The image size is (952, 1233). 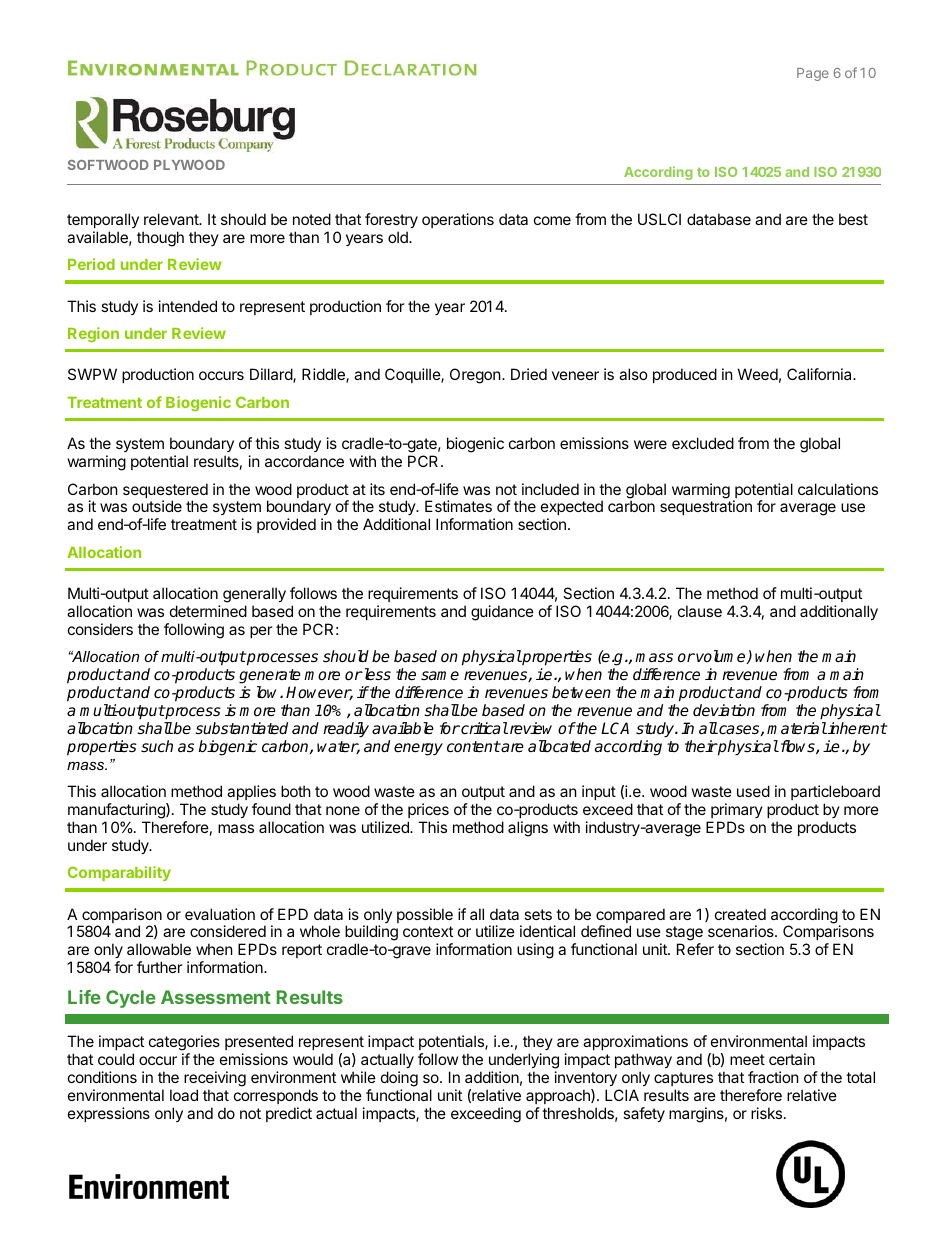 I want to click on relevant, so click(x=172, y=219).
